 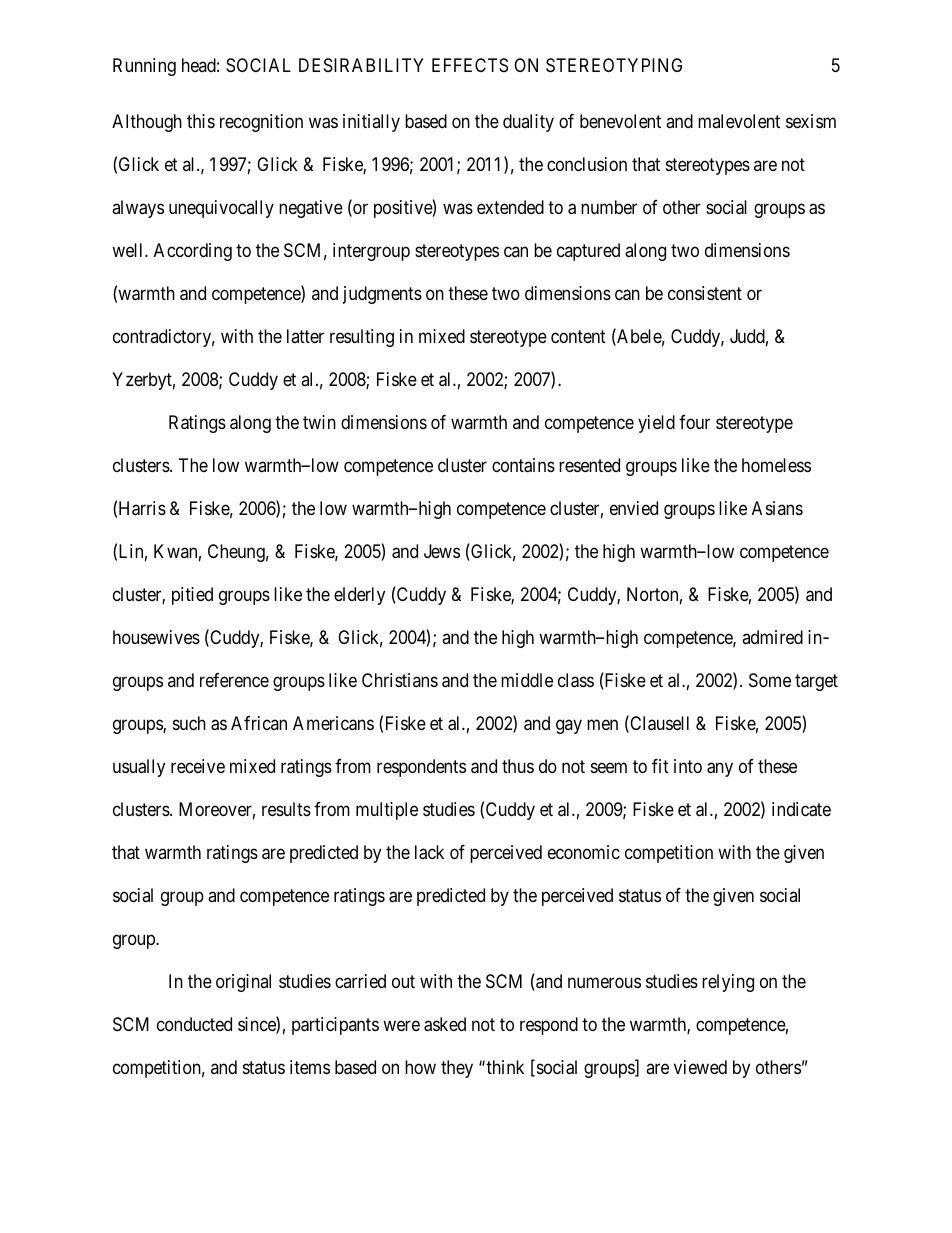 What do you see at coordinates (319, 422) in the page?
I see `twin` at bounding box center [319, 422].
